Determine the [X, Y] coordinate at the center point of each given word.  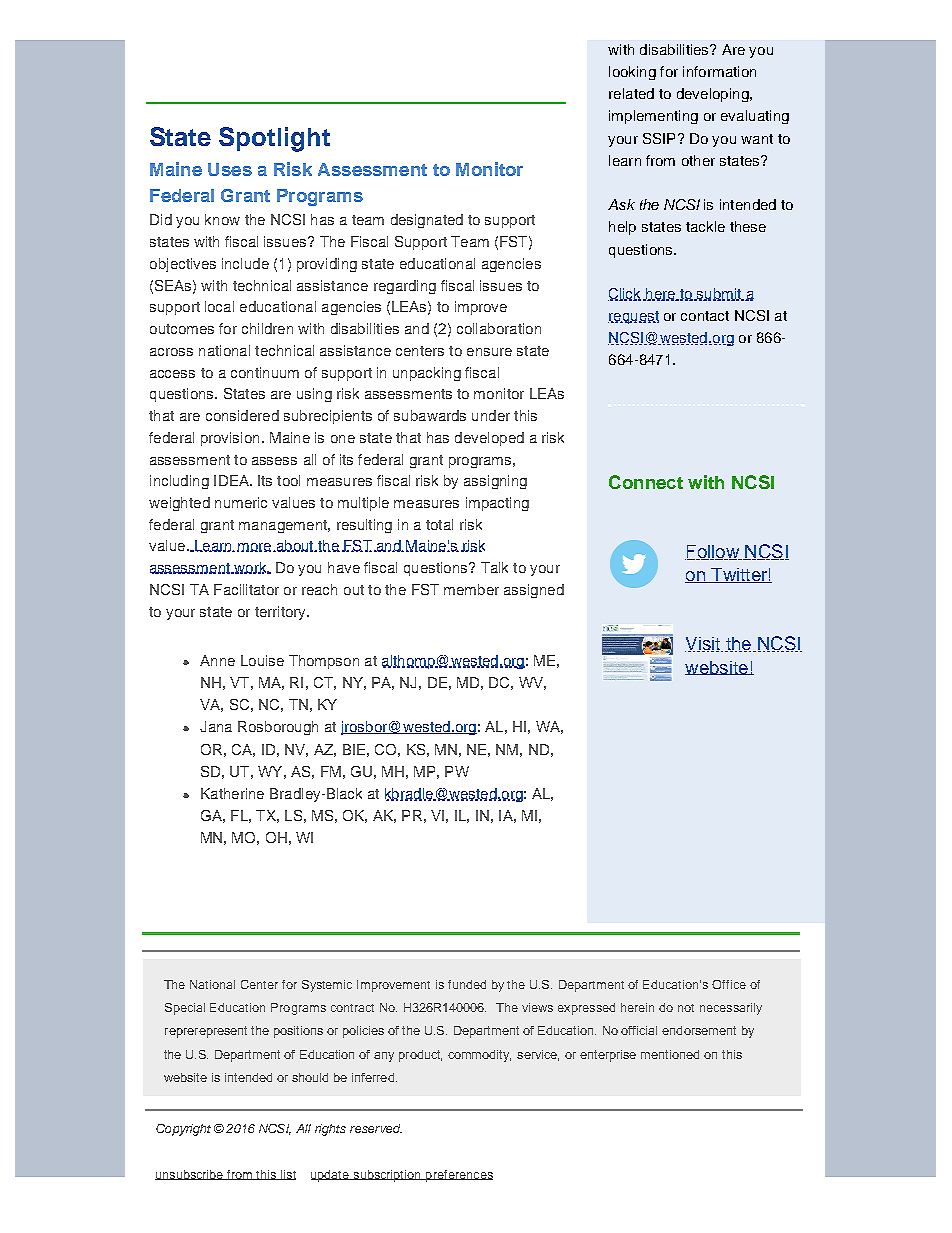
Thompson [324, 662]
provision [230, 439]
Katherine [232, 793]
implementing [653, 117]
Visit [704, 644]
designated [427, 221]
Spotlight [274, 139]
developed [489, 439]
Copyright [183, 1130]
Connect [646, 482]
